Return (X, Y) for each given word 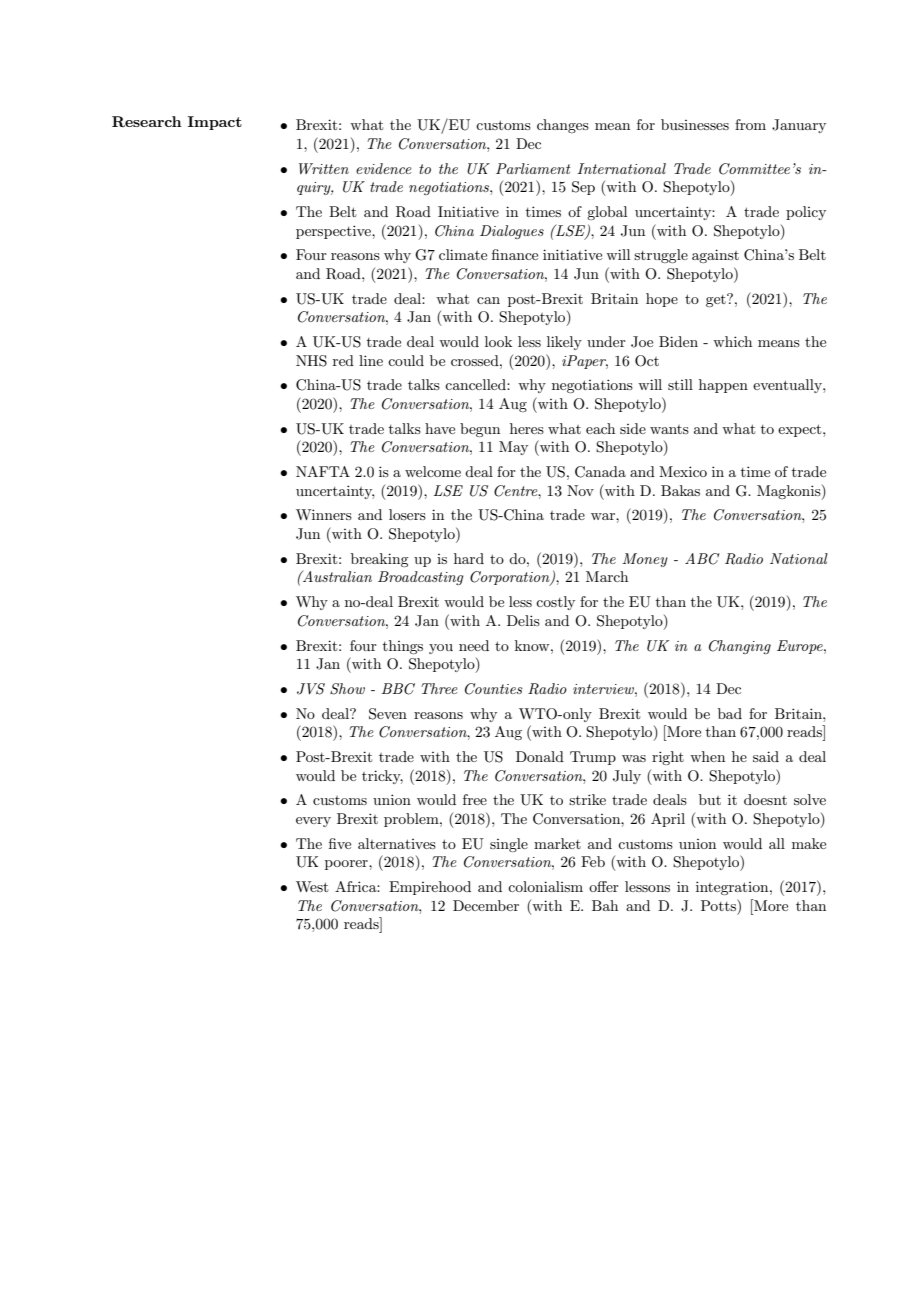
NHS (311, 361)
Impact (215, 123)
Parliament (533, 168)
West (312, 886)
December (486, 905)
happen (723, 386)
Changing (740, 647)
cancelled (476, 384)
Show (347, 689)
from (750, 124)
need (474, 645)
